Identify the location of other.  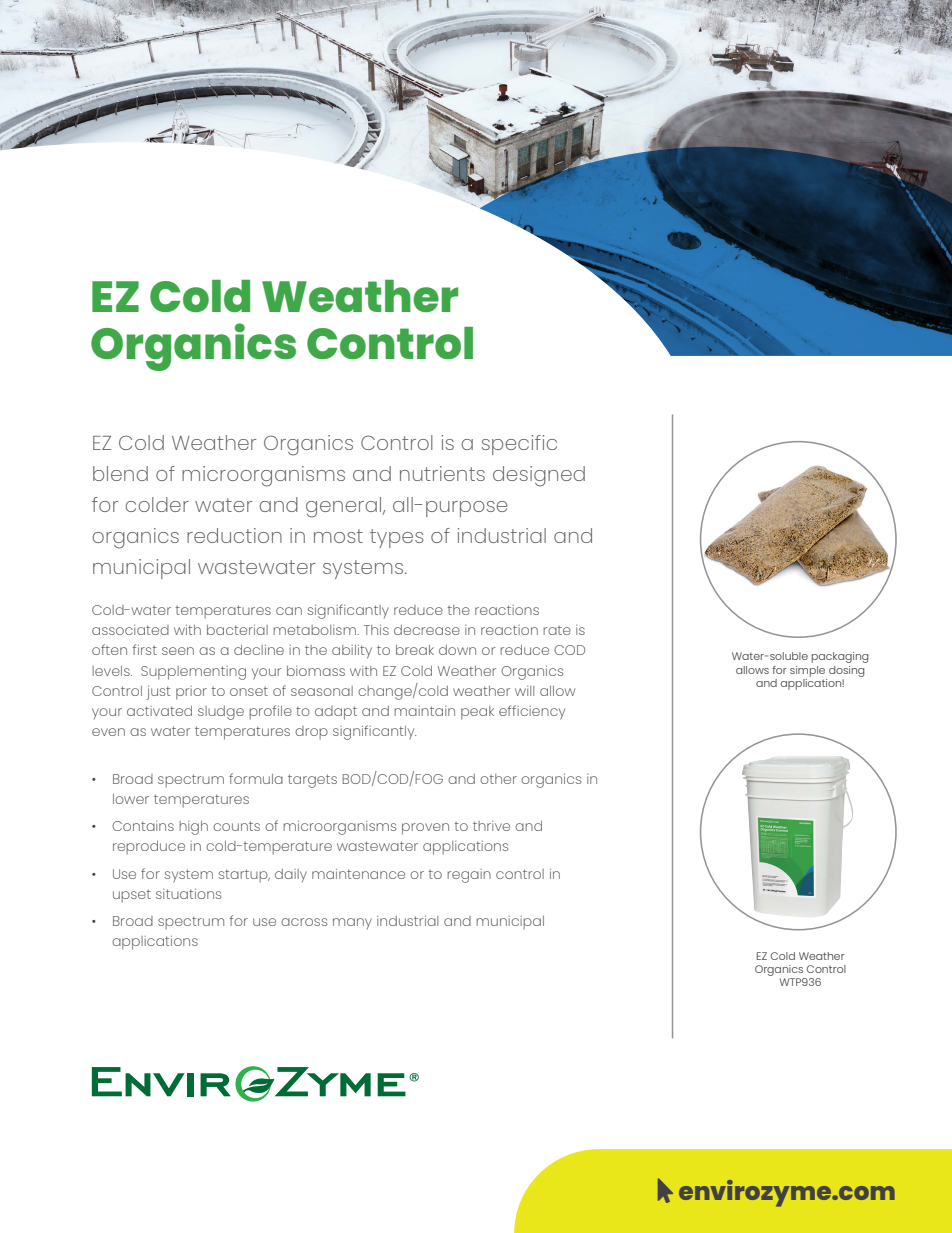
(498, 779).
